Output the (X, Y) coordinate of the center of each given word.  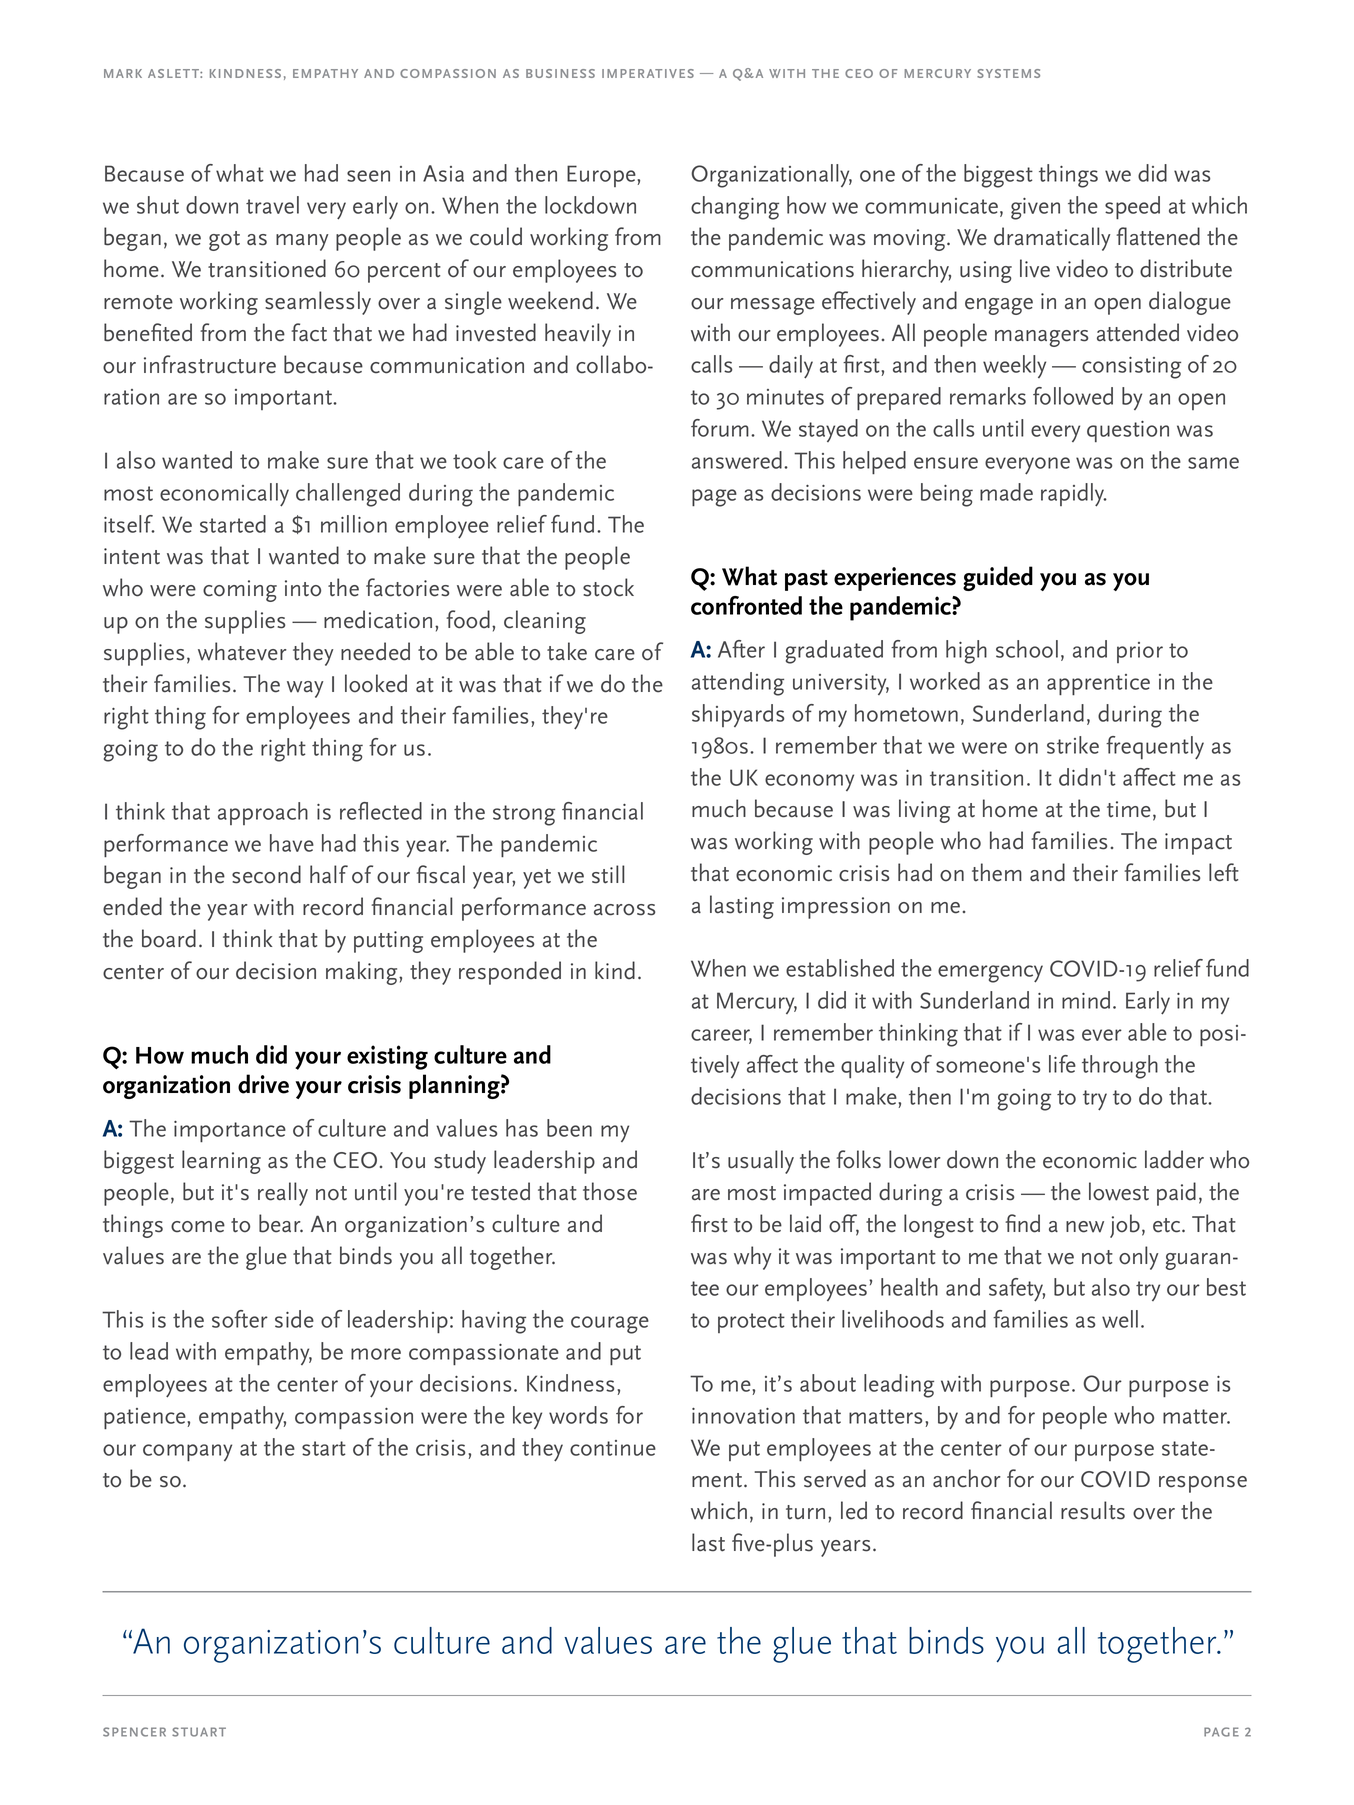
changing (735, 208)
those (610, 1191)
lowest (1119, 1191)
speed (1132, 208)
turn (805, 1512)
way (305, 689)
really (283, 1194)
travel (272, 205)
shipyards (738, 715)
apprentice (1098, 685)
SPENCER (134, 1732)
